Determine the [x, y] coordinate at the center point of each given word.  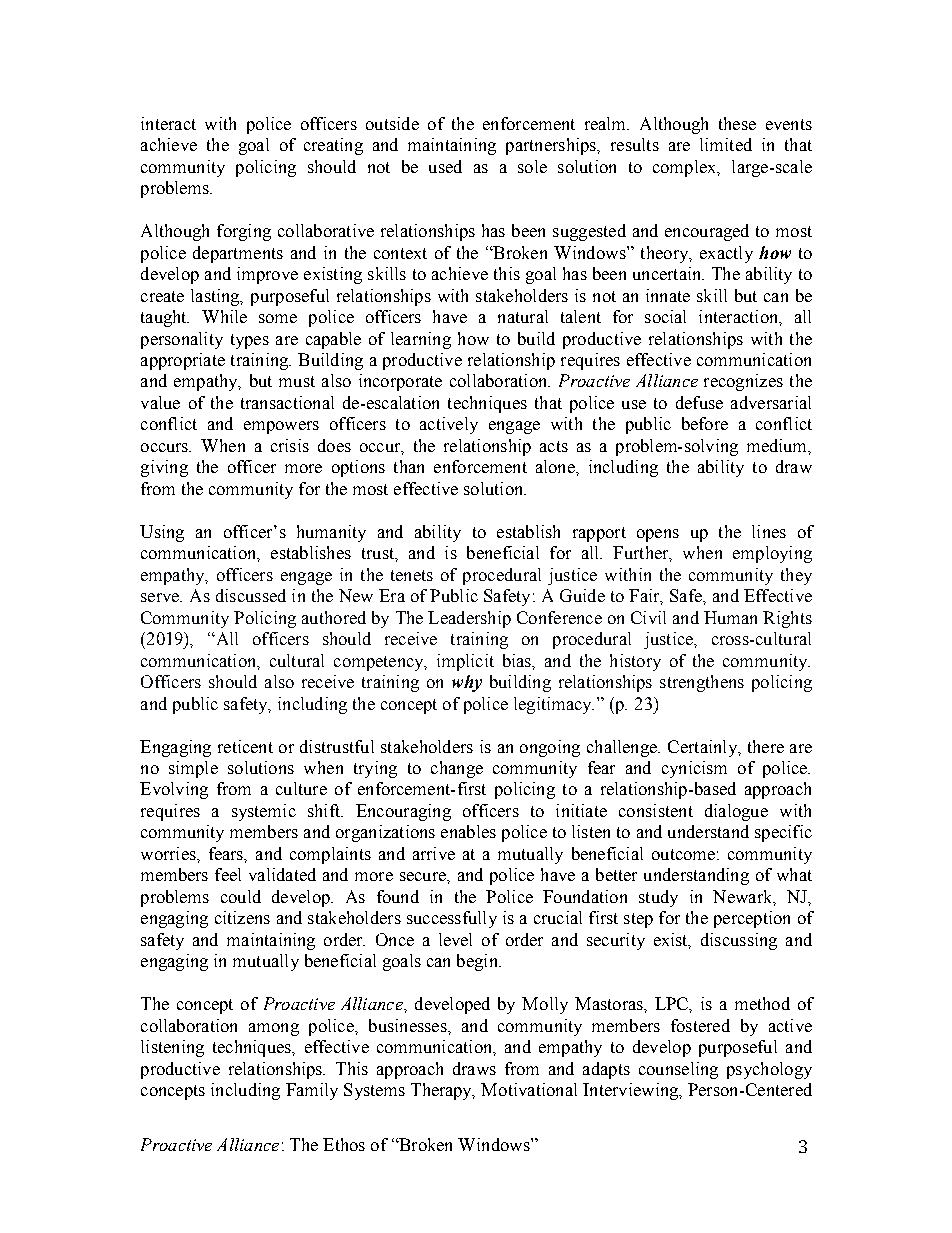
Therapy [443, 1091]
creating [333, 146]
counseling [678, 1070]
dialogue [736, 812]
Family [312, 1091]
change [457, 769]
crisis [290, 445]
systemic [264, 812]
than [409, 466]
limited [726, 144]
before [705, 423]
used [445, 166]
